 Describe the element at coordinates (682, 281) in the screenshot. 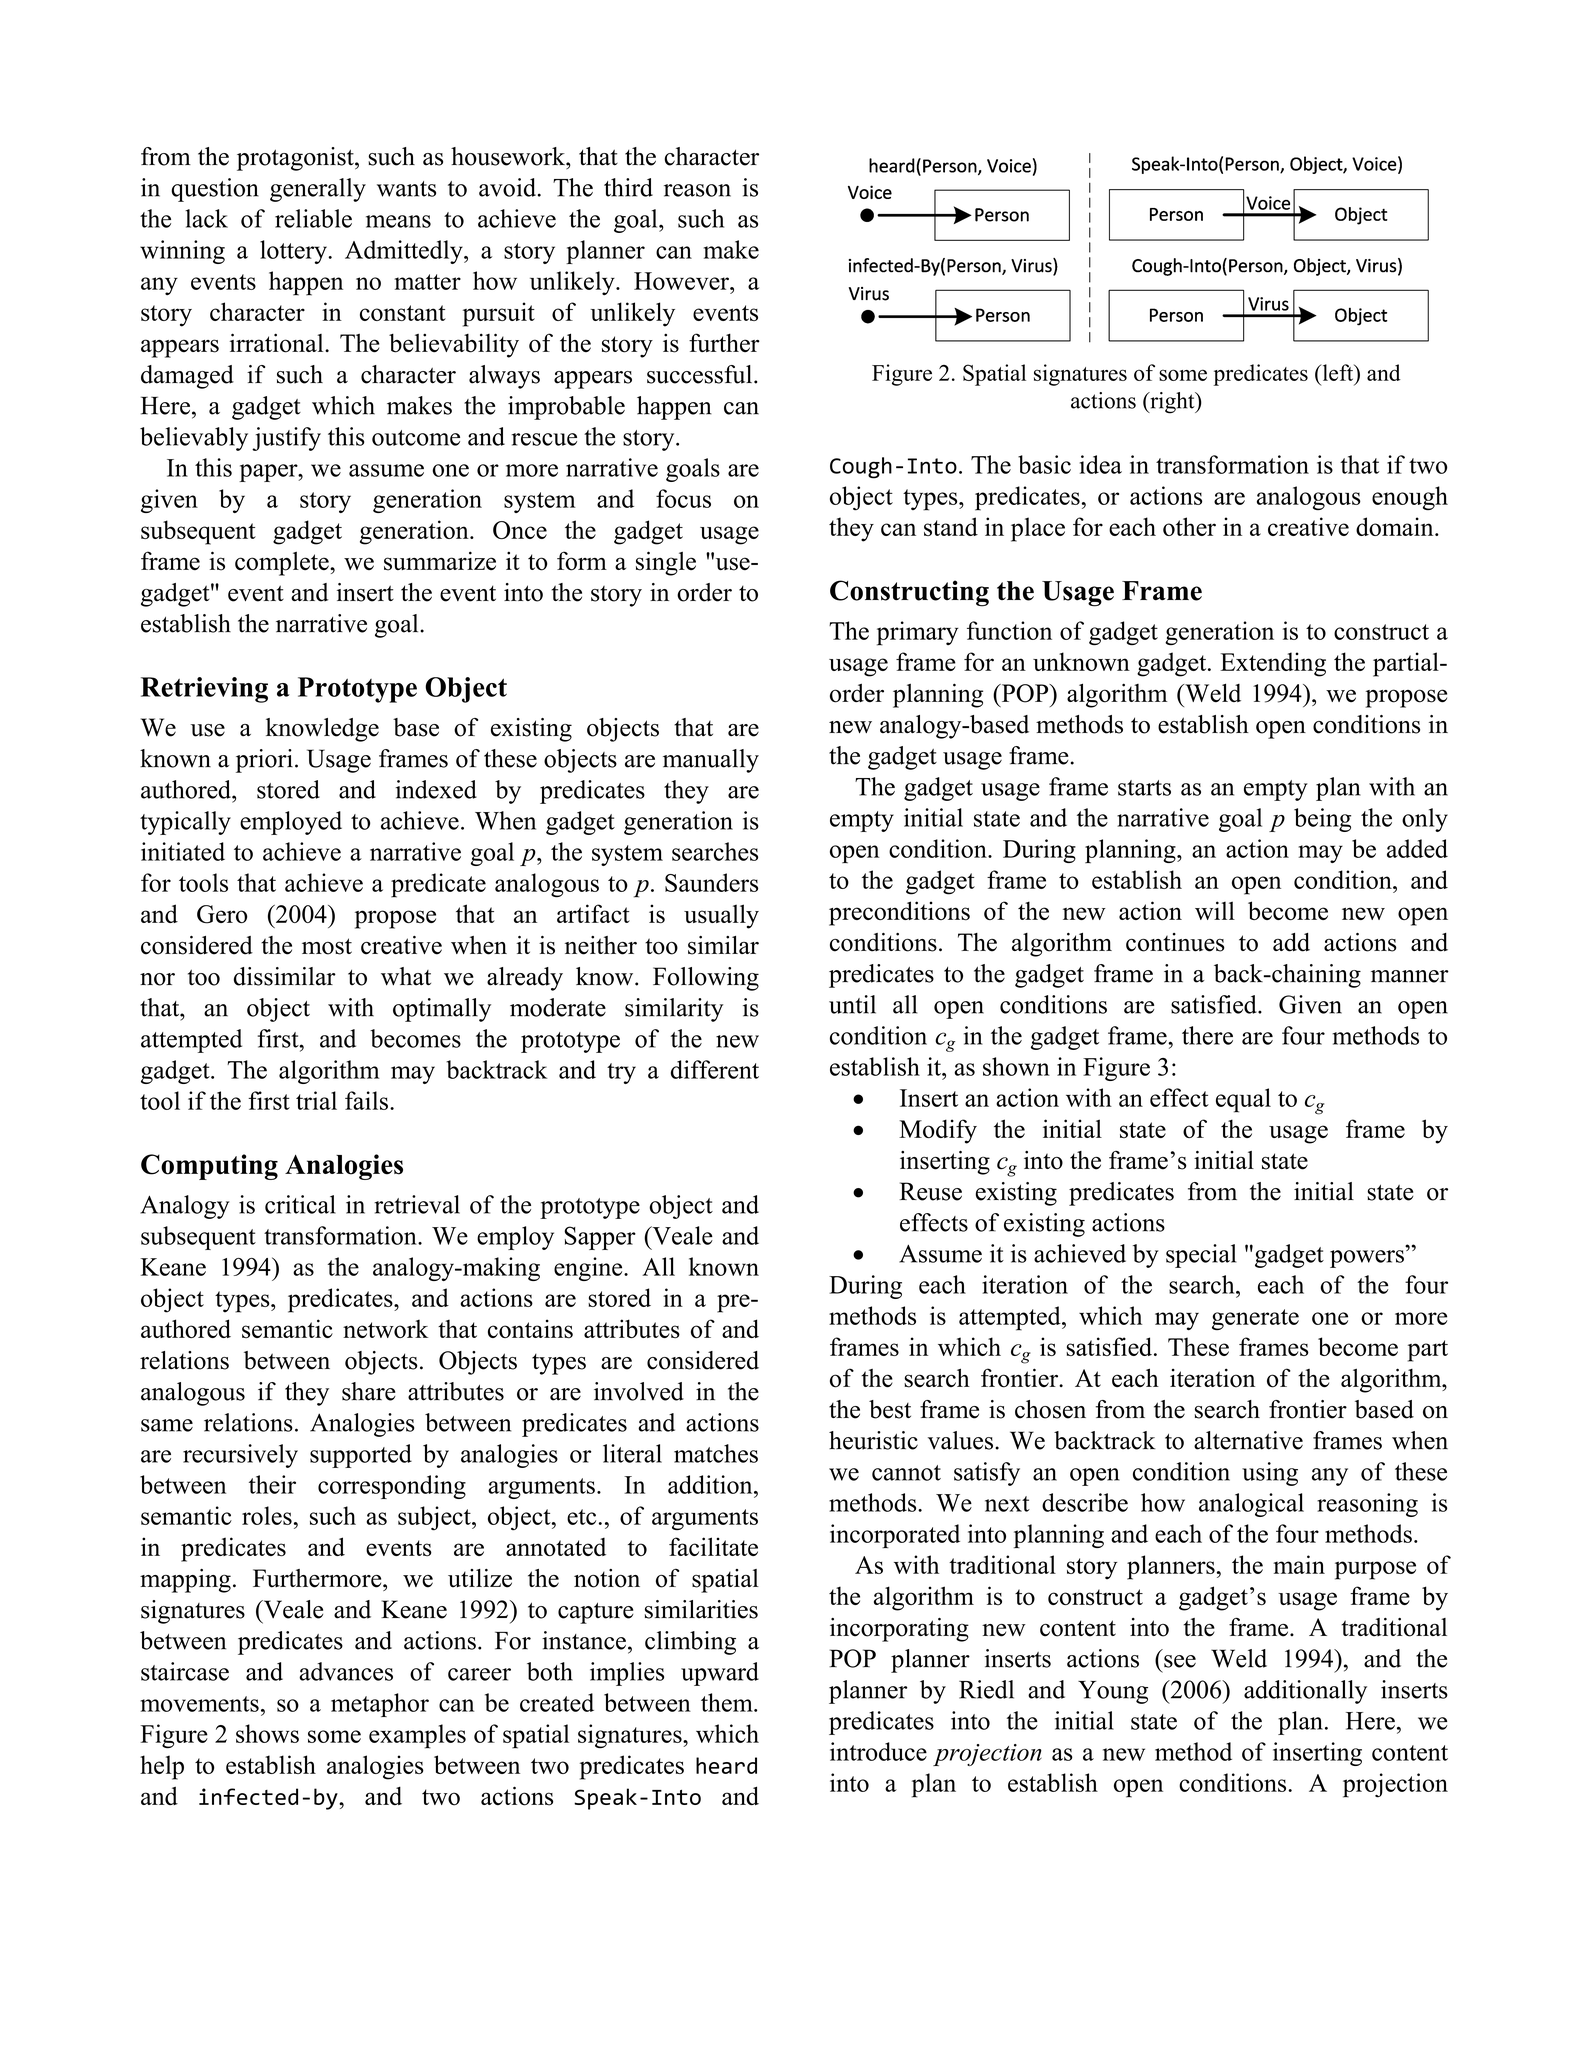

I see `However` at that location.
